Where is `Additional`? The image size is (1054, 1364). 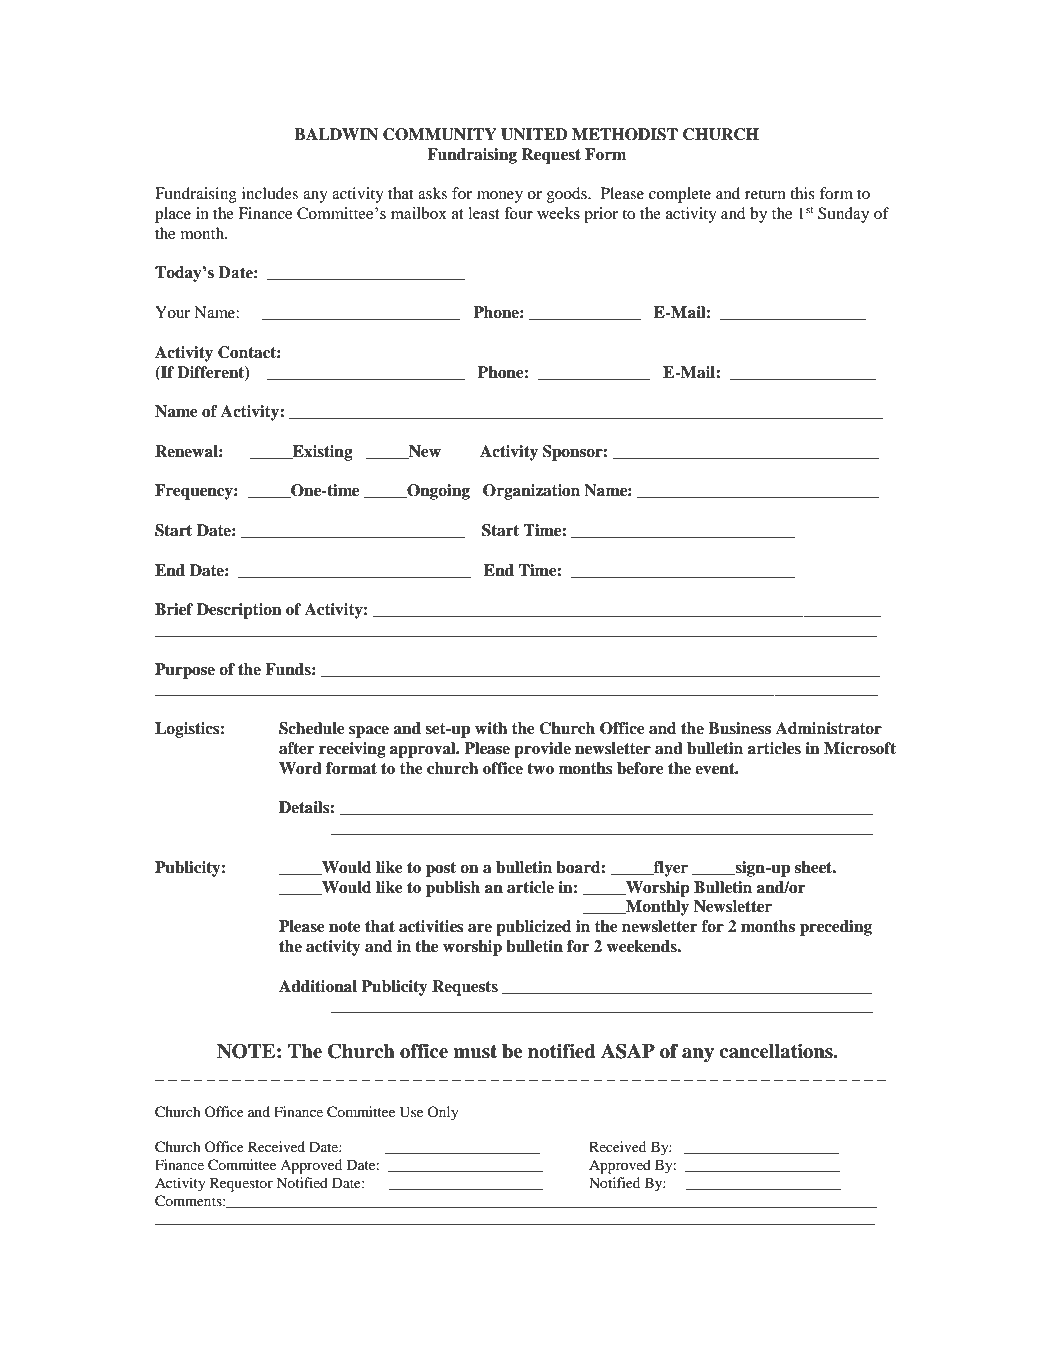 Additional is located at coordinates (318, 986).
